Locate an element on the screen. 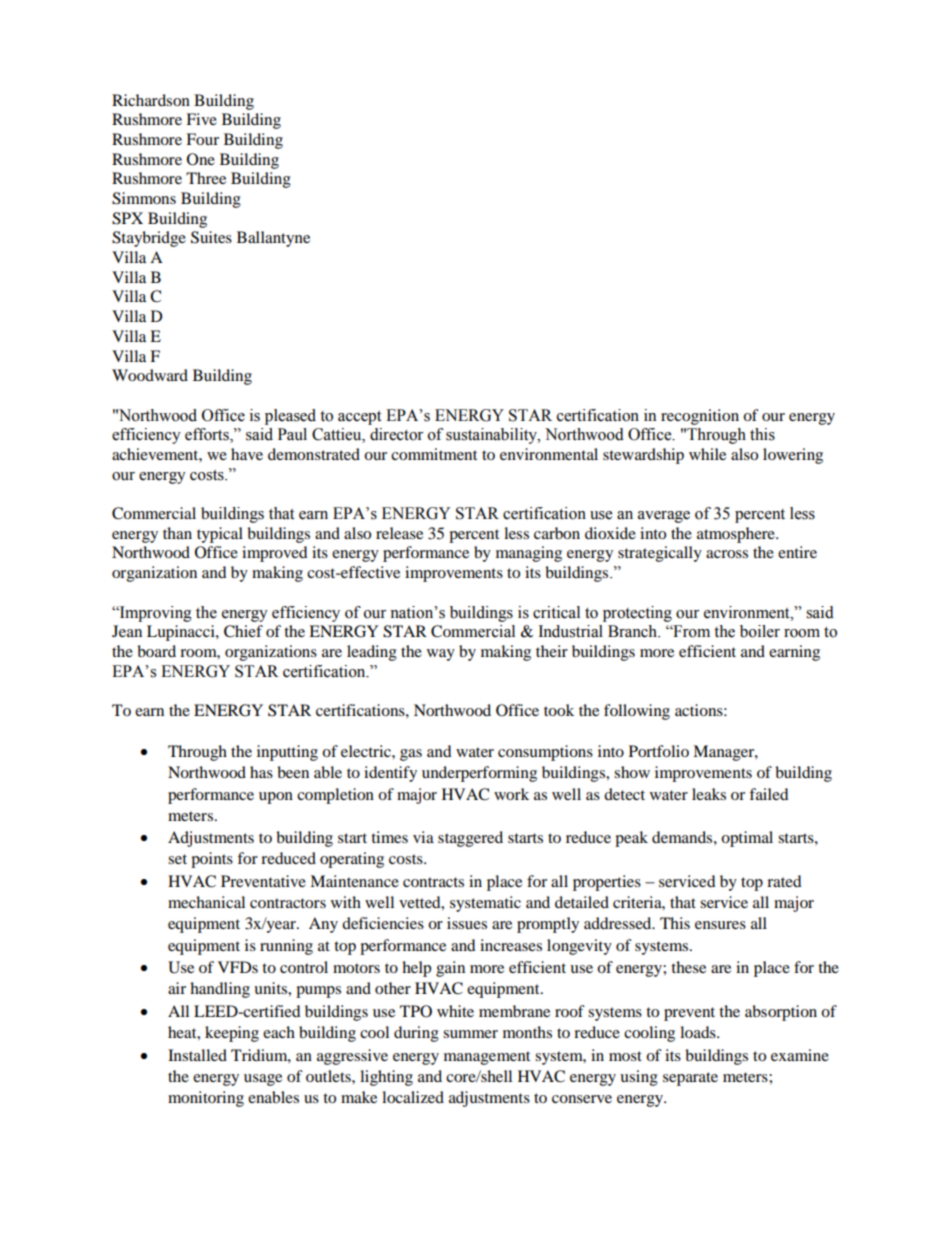 The height and width of the screenshot is (1233, 952). separate is located at coordinates (690, 1079).
